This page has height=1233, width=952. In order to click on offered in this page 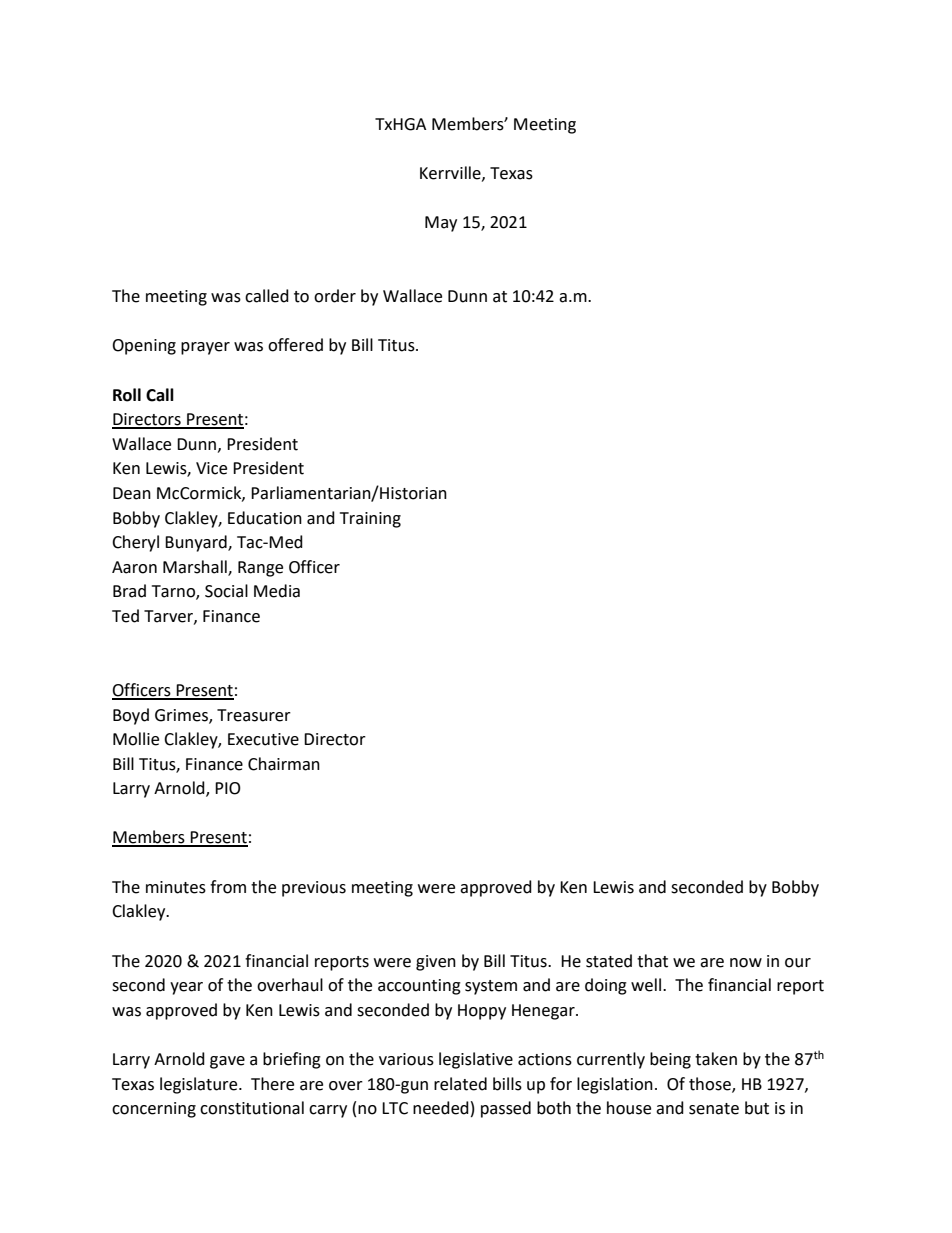, I will do `click(295, 345)`.
